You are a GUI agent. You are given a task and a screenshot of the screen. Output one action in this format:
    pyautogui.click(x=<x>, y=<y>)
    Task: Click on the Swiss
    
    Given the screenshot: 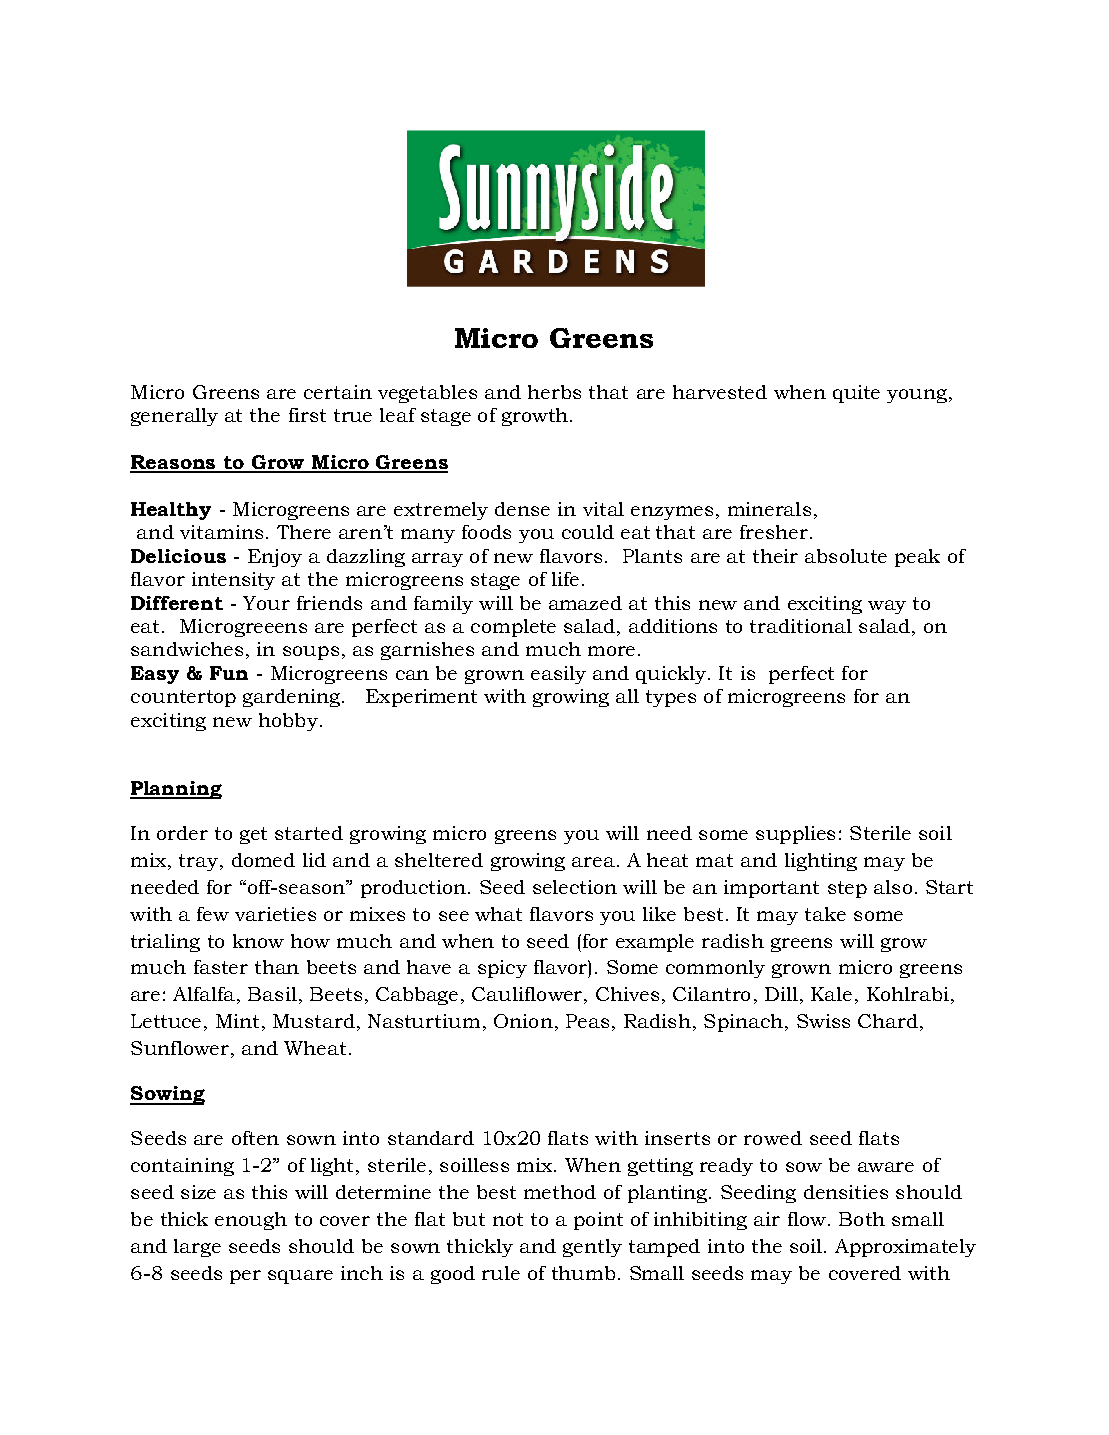 What is the action you would take?
    pyautogui.click(x=823, y=1021)
